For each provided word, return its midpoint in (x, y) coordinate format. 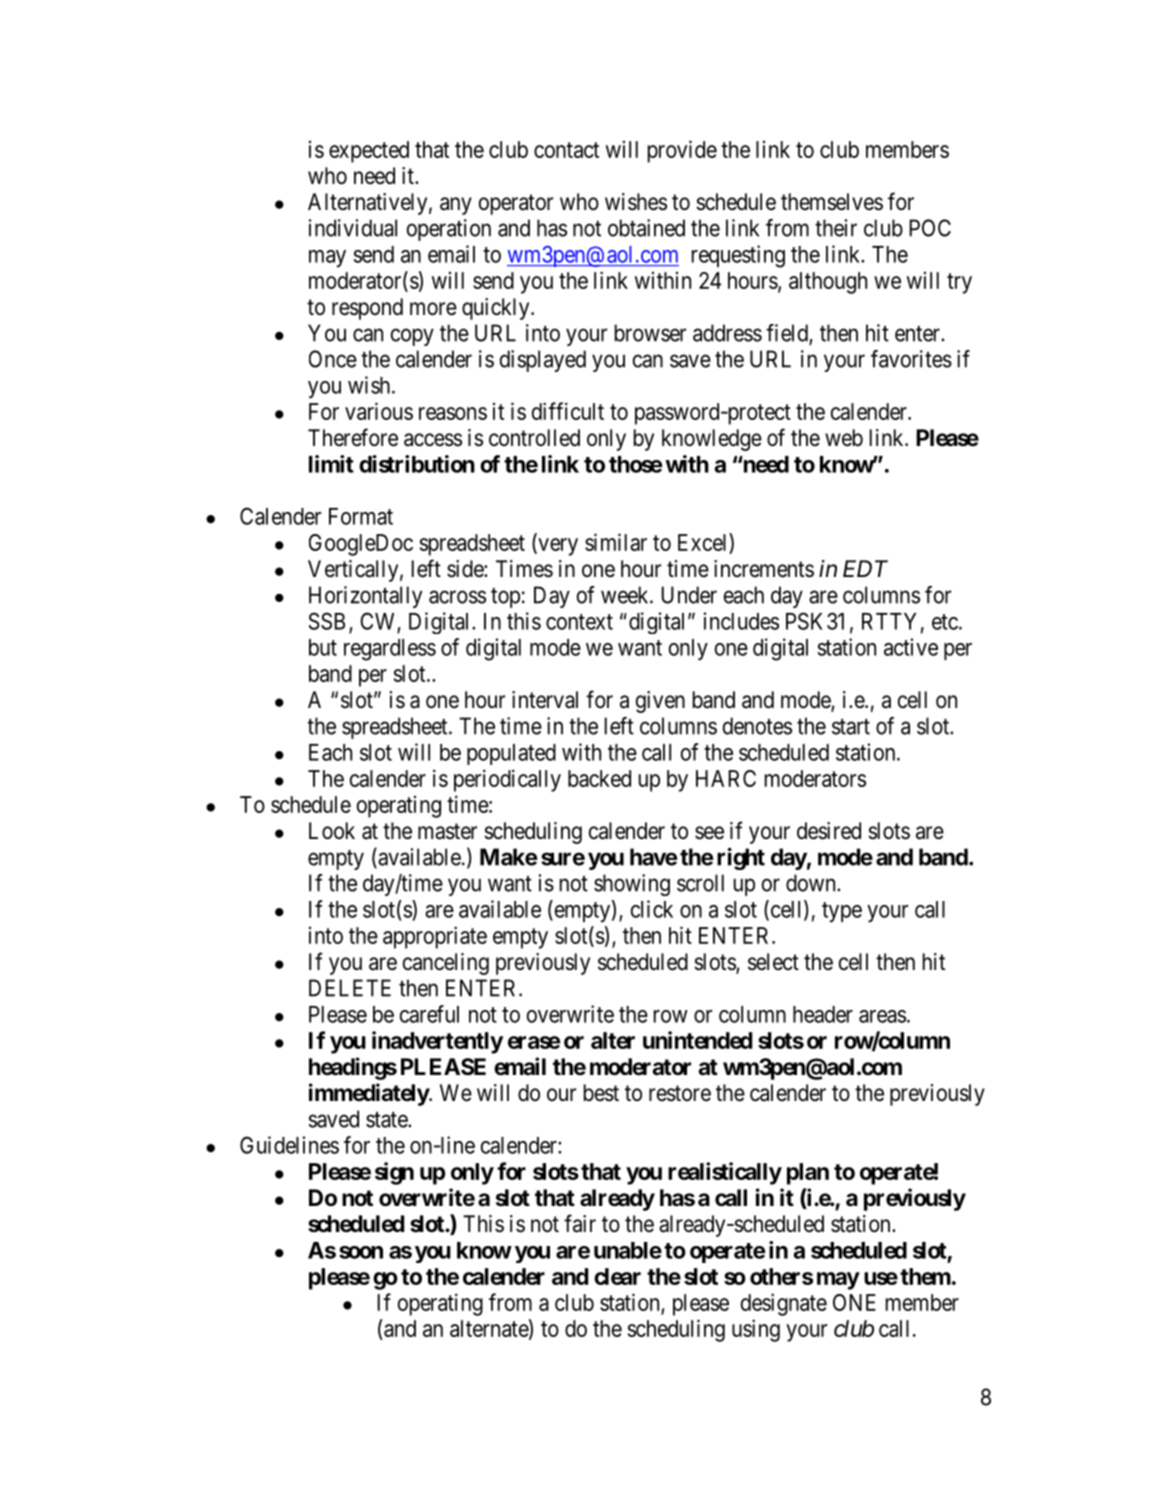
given (660, 702)
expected (369, 152)
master (447, 831)
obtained (646, 228)
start (851, 727)
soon (361, 1252)
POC (930, 228)
